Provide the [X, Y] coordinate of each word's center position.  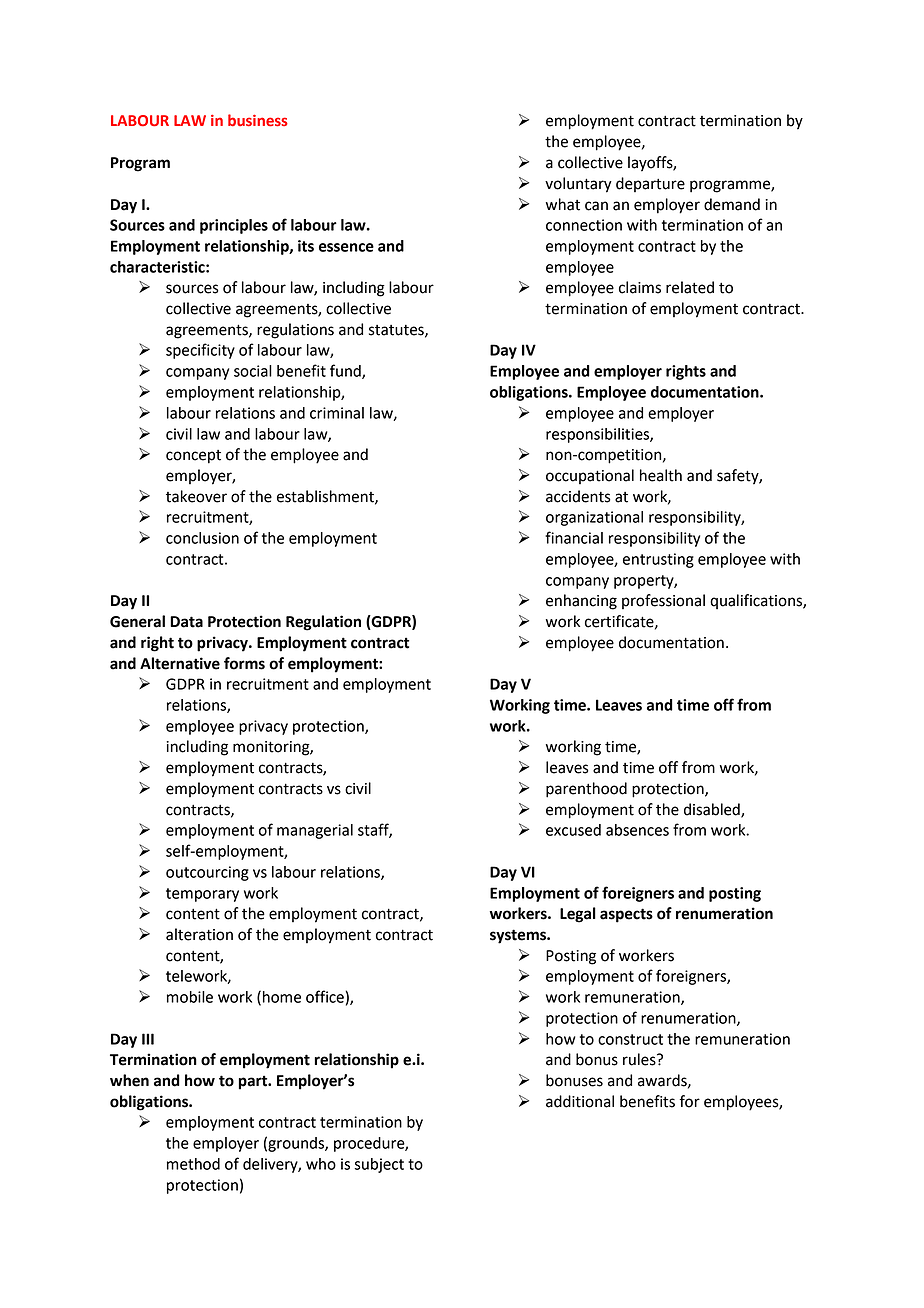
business [258, 120]
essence [346, 247]
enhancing [581, 602]
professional [663, 601]
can [596, 206]
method [193, 1164]
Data [186, 622]
